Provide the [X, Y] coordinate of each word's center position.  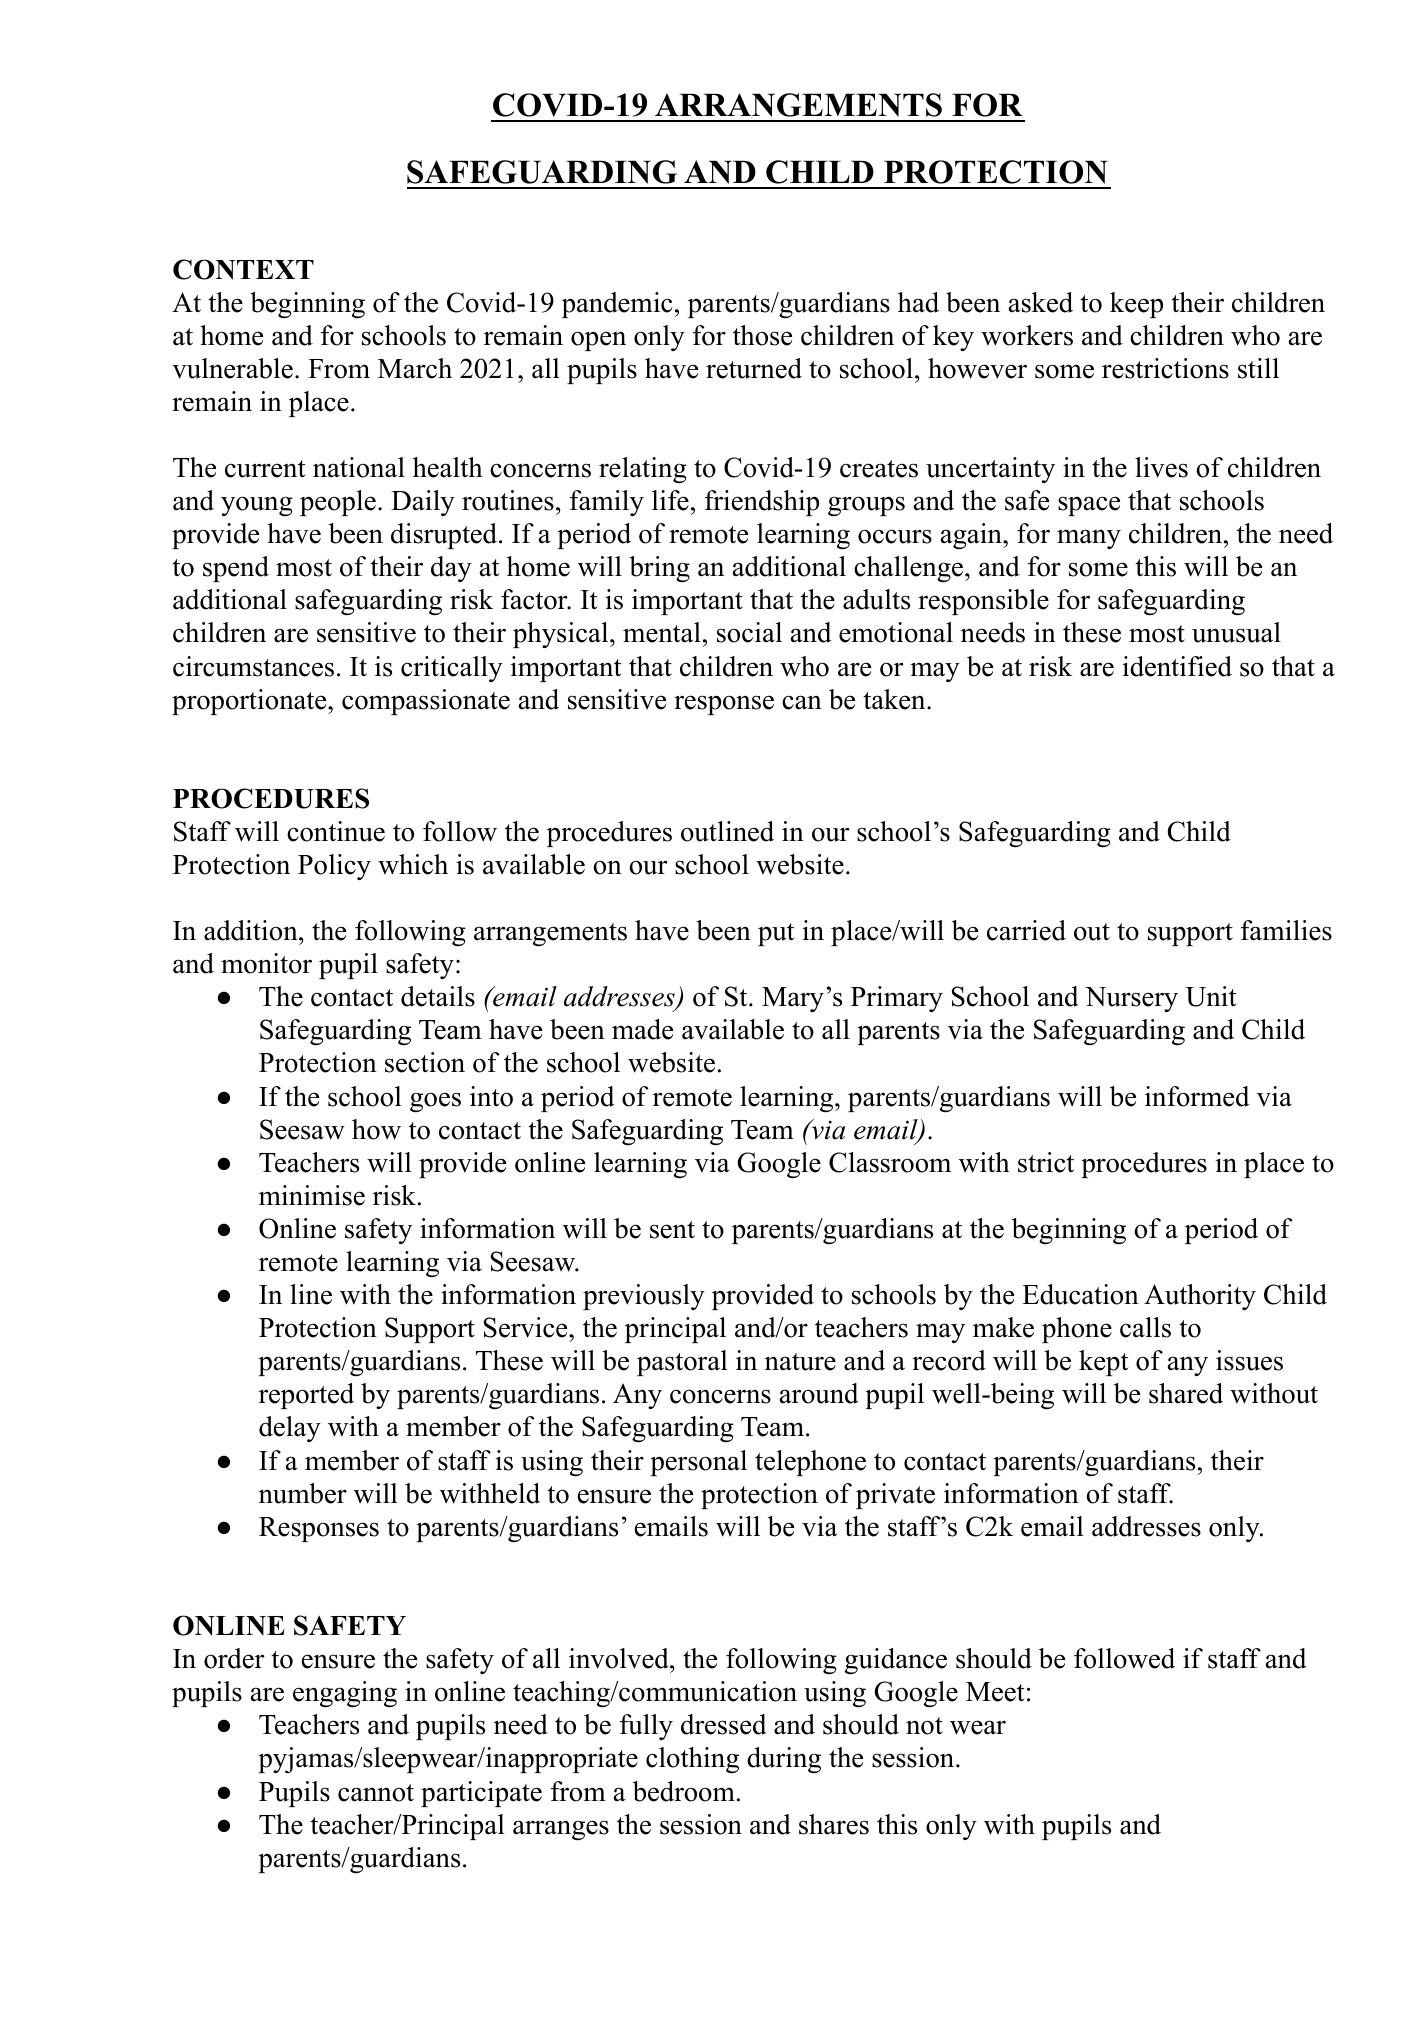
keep [1136, 305]
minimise [312, 1195]
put [776, 934]
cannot [376, 1793]
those [762, 335]
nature [800, 1362]
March [415, 368]
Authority [1200, 1297]
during [784, 1760]
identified [1177, 666]
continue [336, 831]
